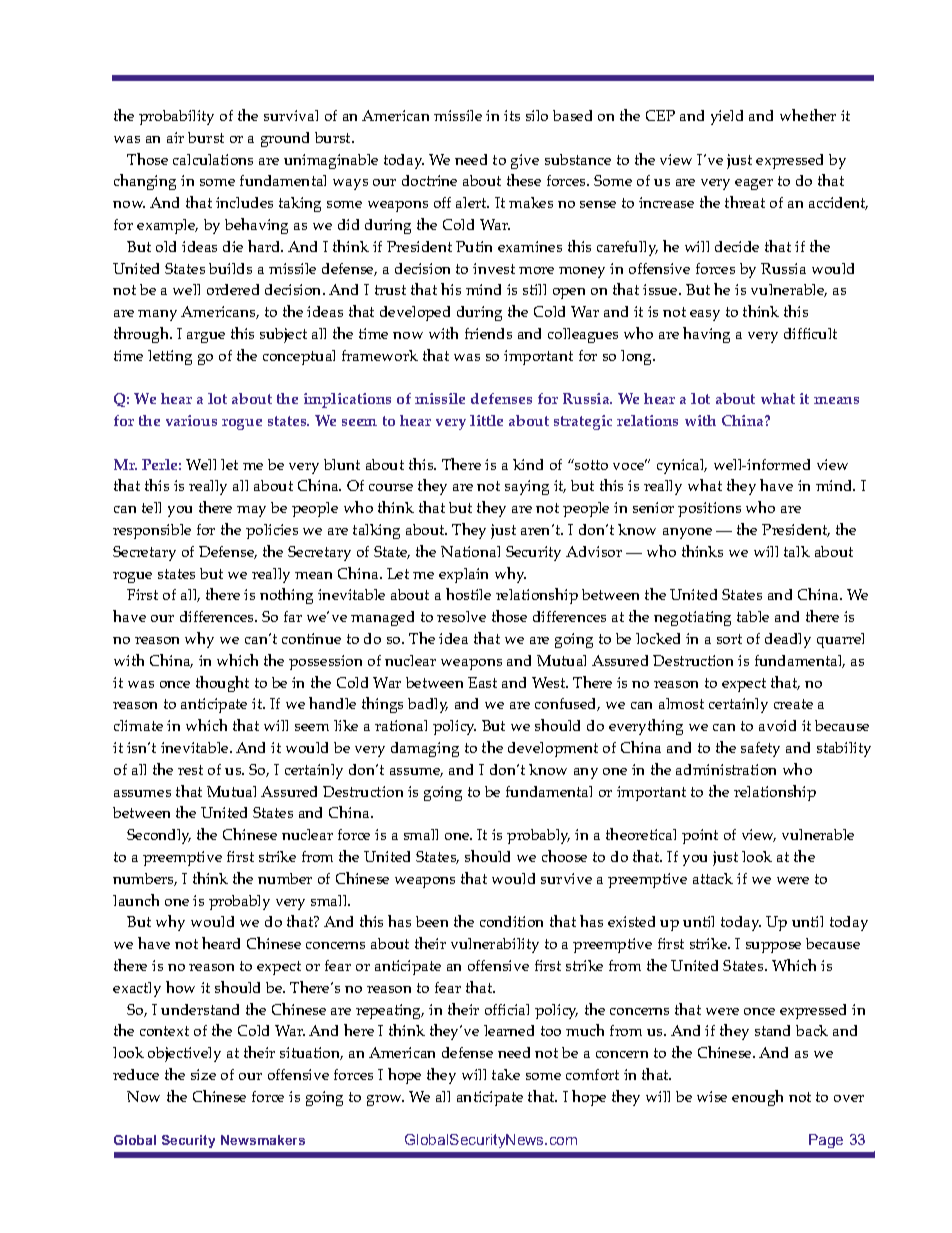 This screenshot has height=1233, width=952. What do you see at coordinates (564, 856) in the screenshot?
I see `choose` at bounding box center [564, 856].
